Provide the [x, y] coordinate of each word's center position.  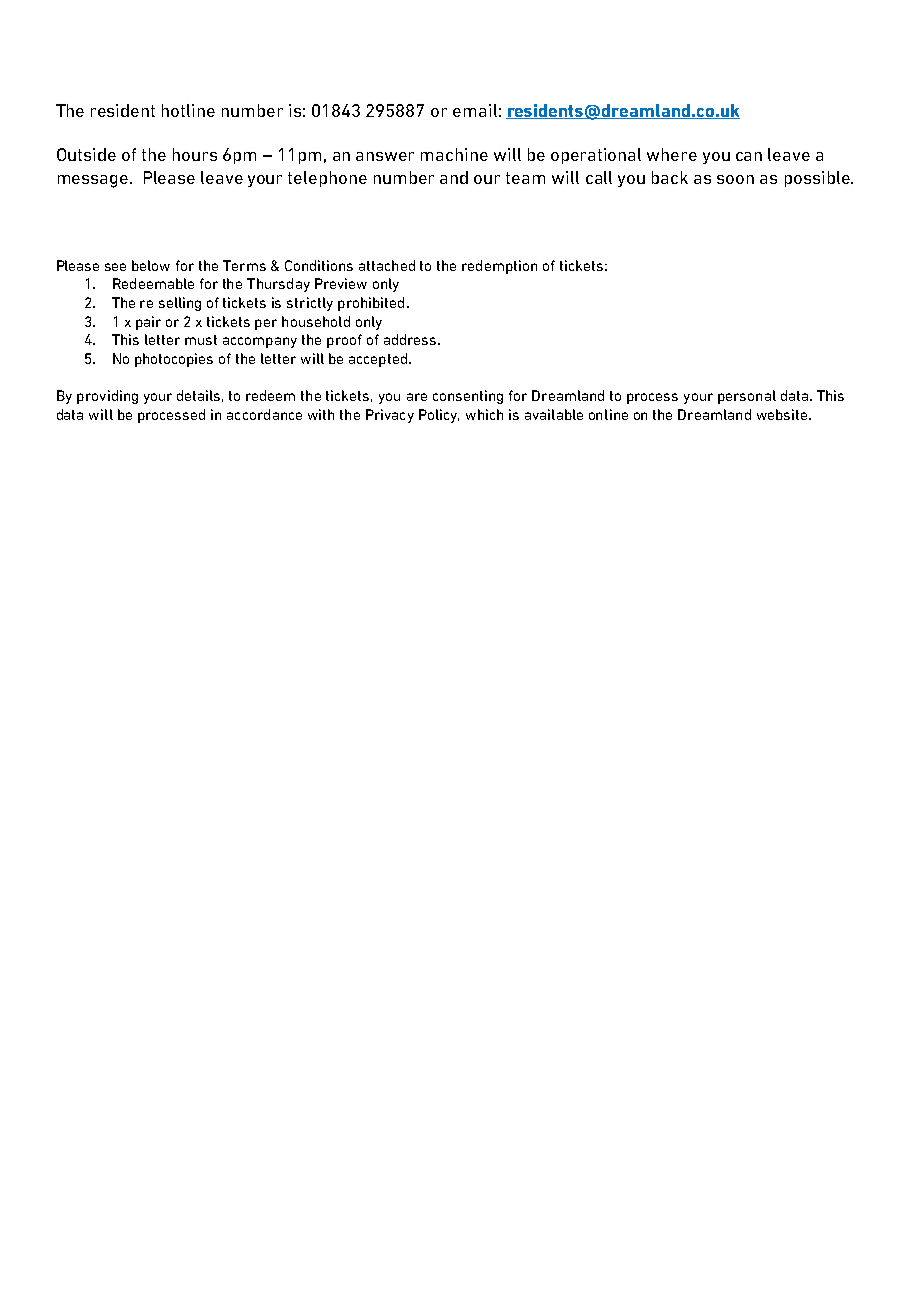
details [200, 396]
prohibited [371, 304]
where [672, 154]
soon [735, 179]
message [93, 181]
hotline [188, 110]
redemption [499, 267]
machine [454, 154]
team [525, 178]
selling [180, 304]
